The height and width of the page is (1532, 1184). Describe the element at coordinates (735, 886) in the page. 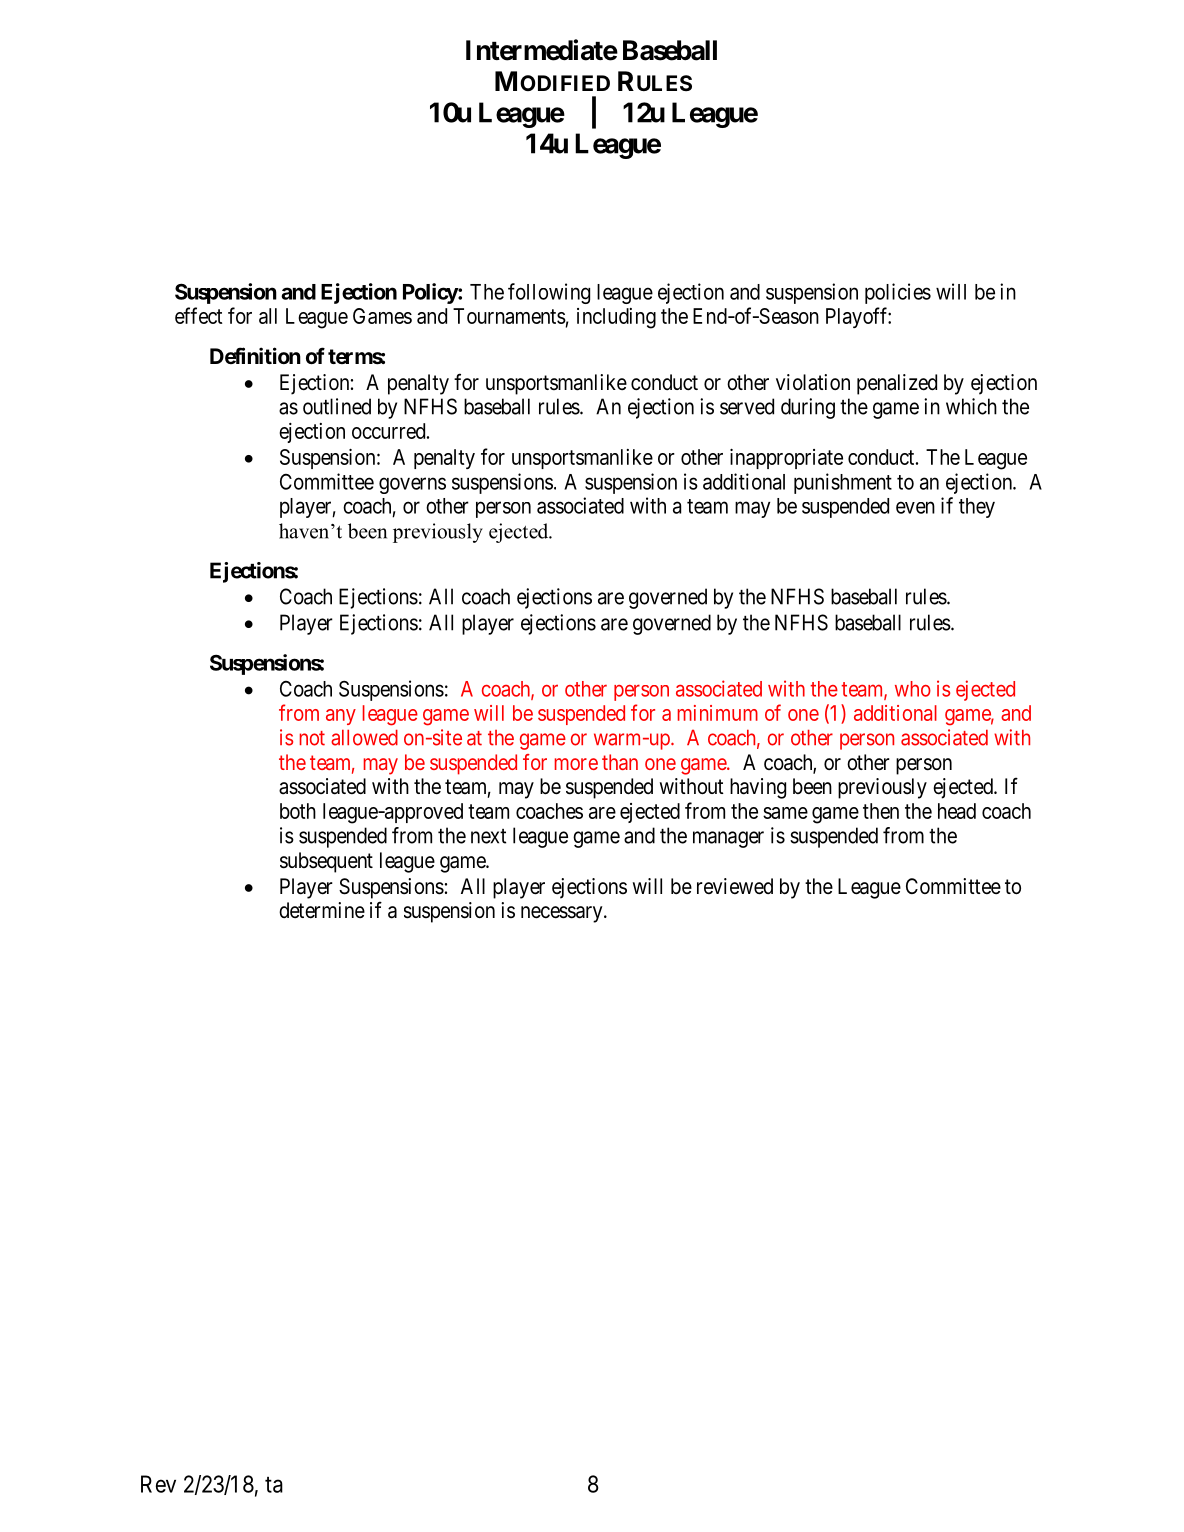

I see `reviewed` at that location.
